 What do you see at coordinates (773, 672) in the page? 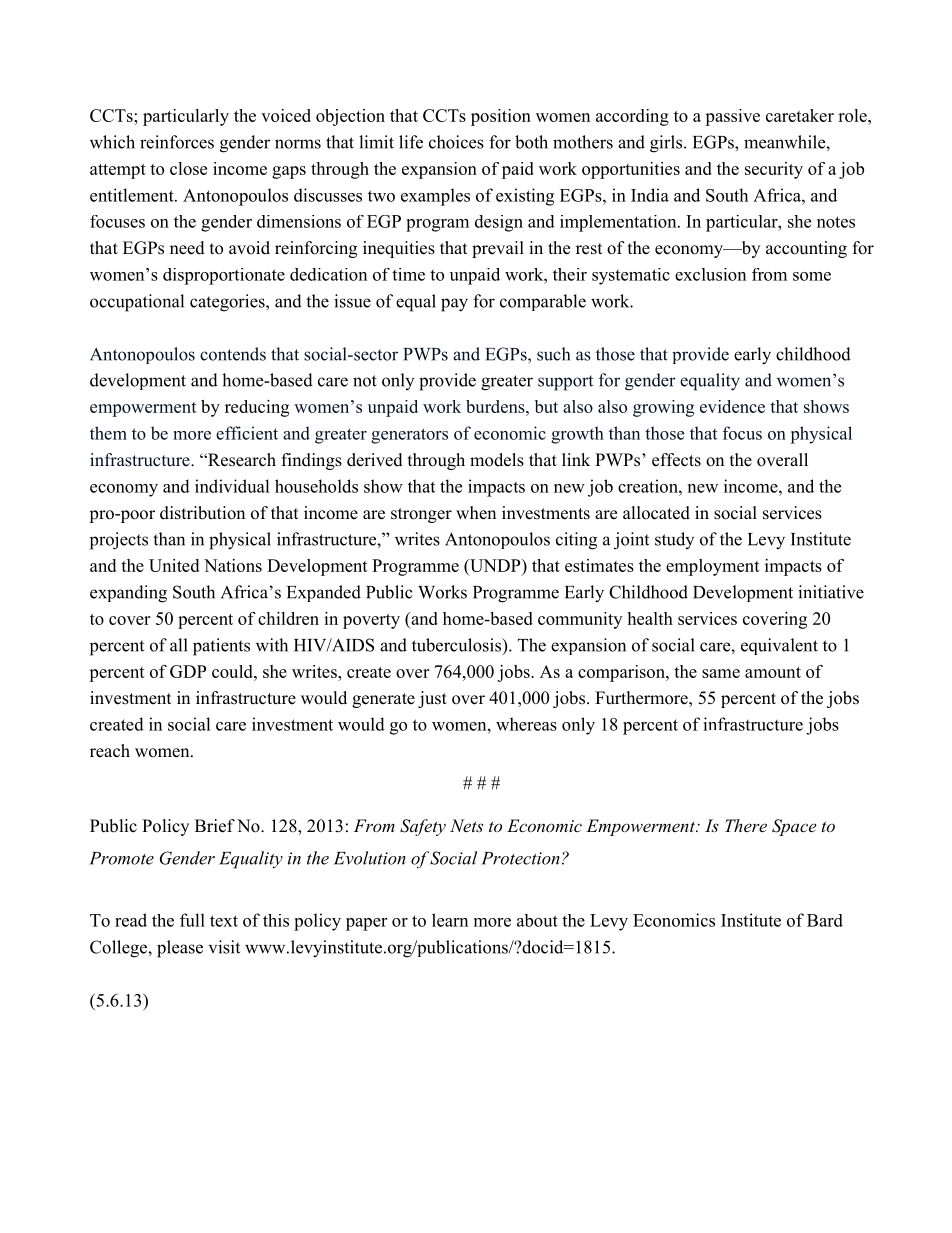
I see `amount` at bounding box center [773, 672].
